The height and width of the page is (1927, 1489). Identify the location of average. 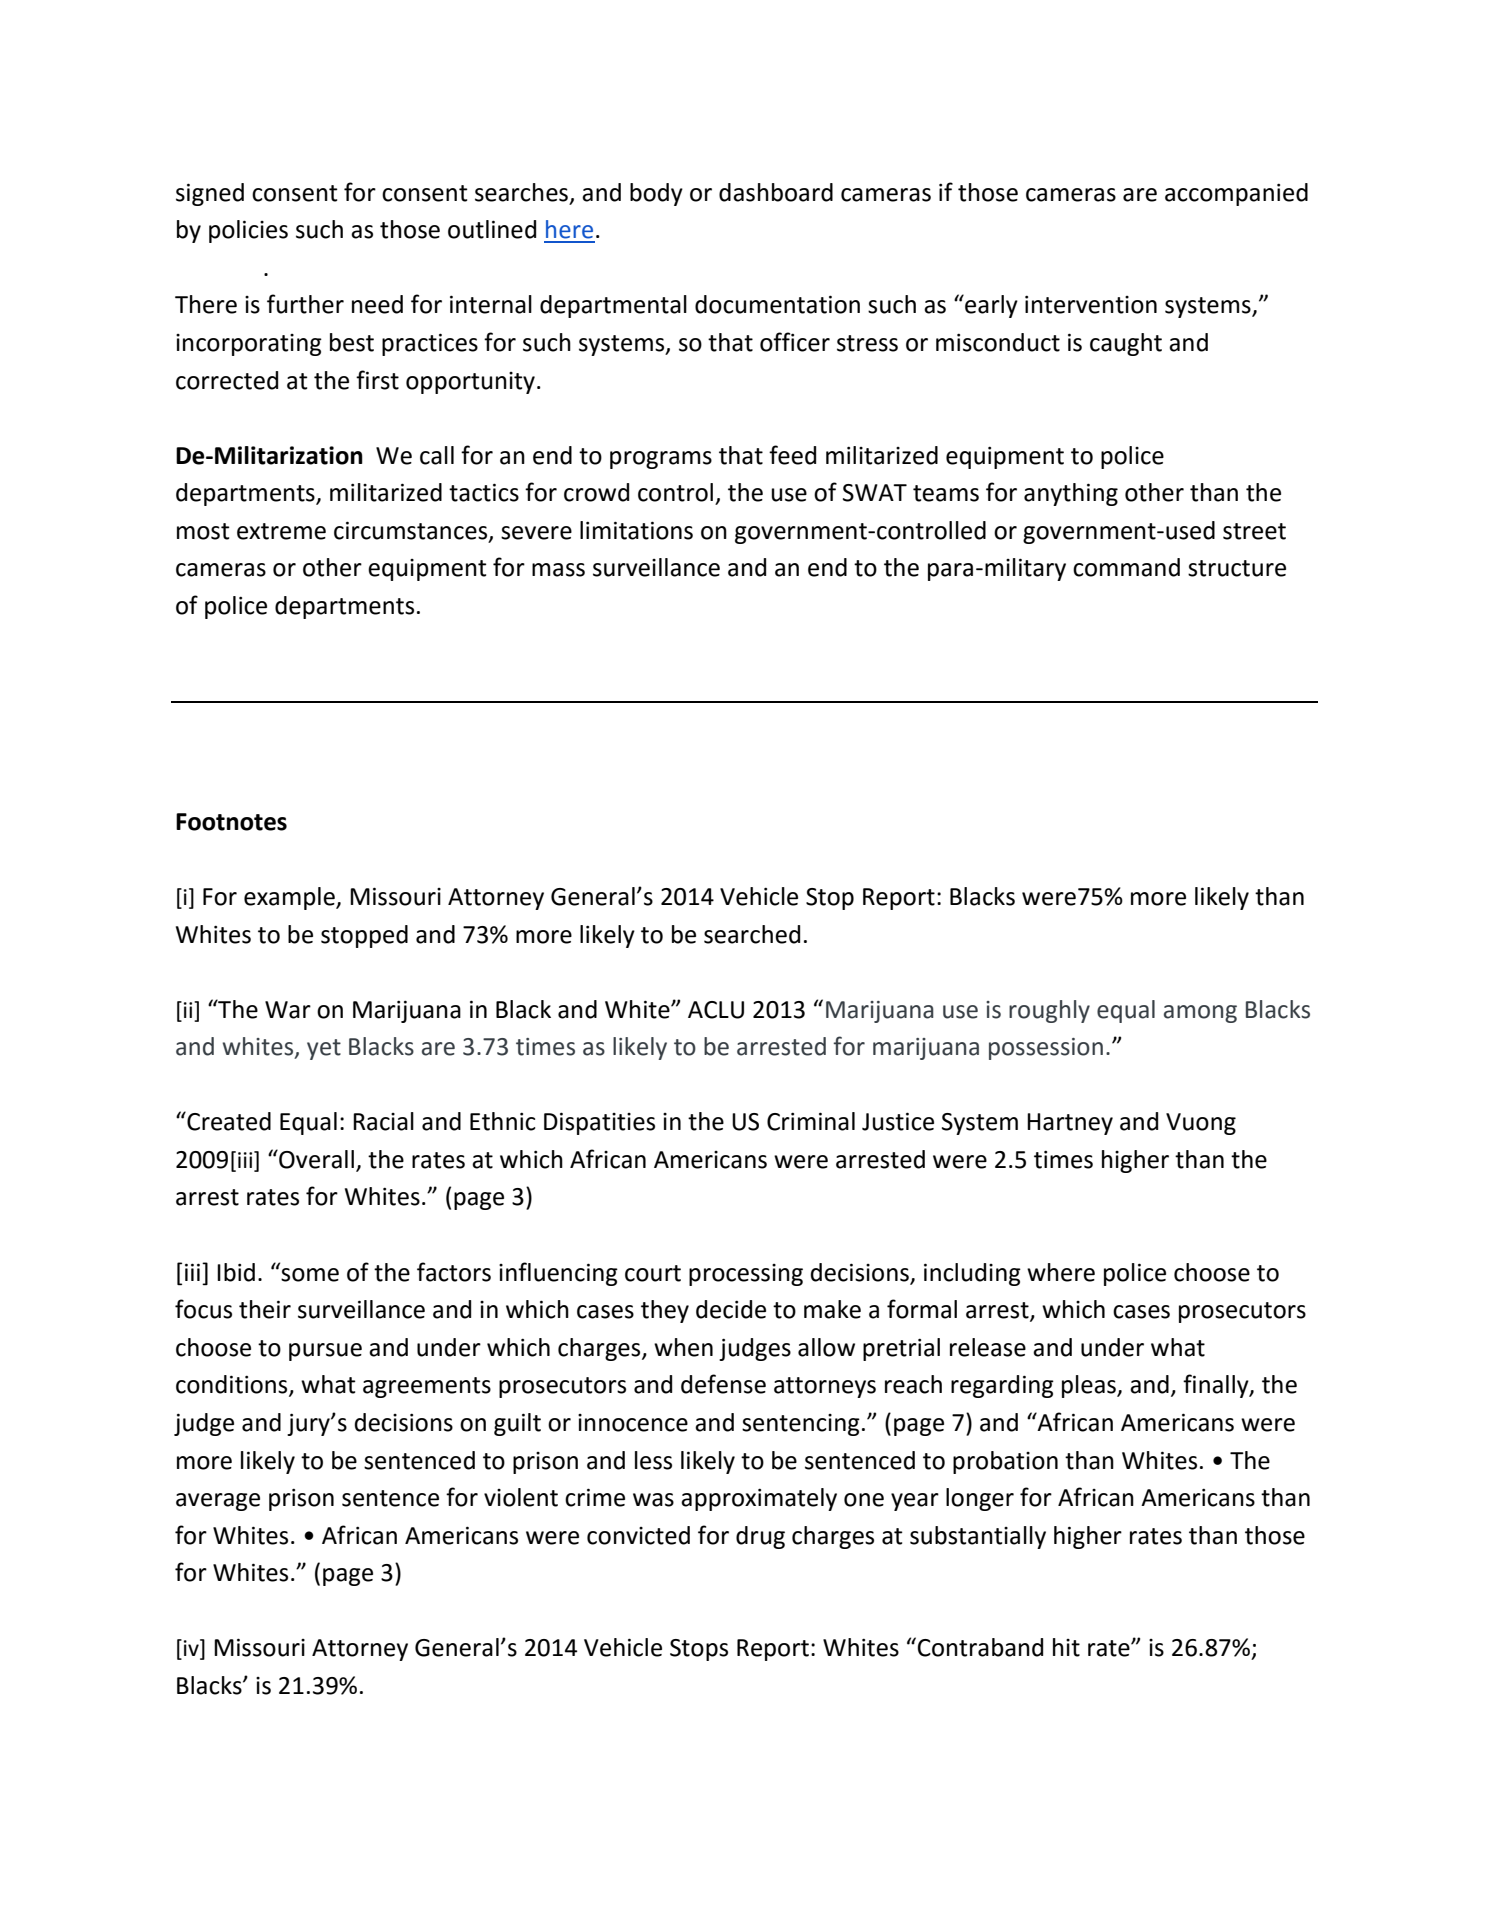
(218, 1502).
